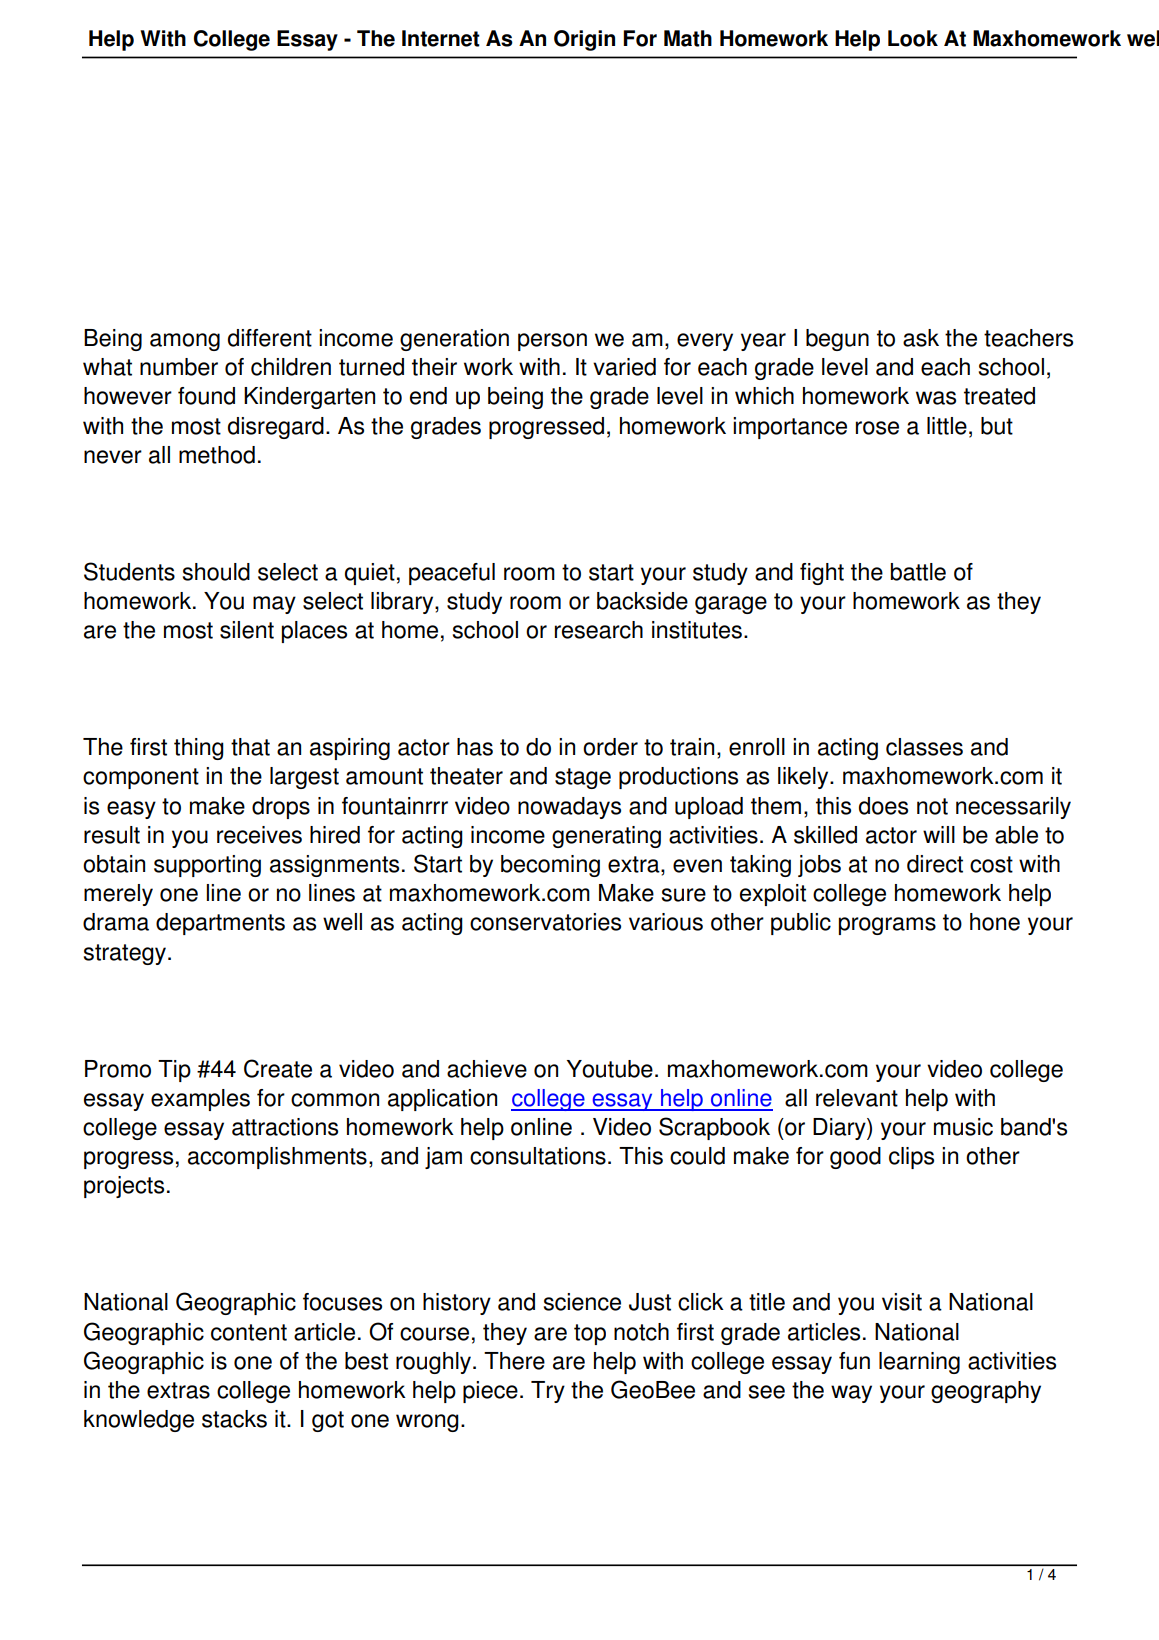  What do you see at coordinates (584, 40) in the image?
I see `Origin` at bounding box center [584, 40].
